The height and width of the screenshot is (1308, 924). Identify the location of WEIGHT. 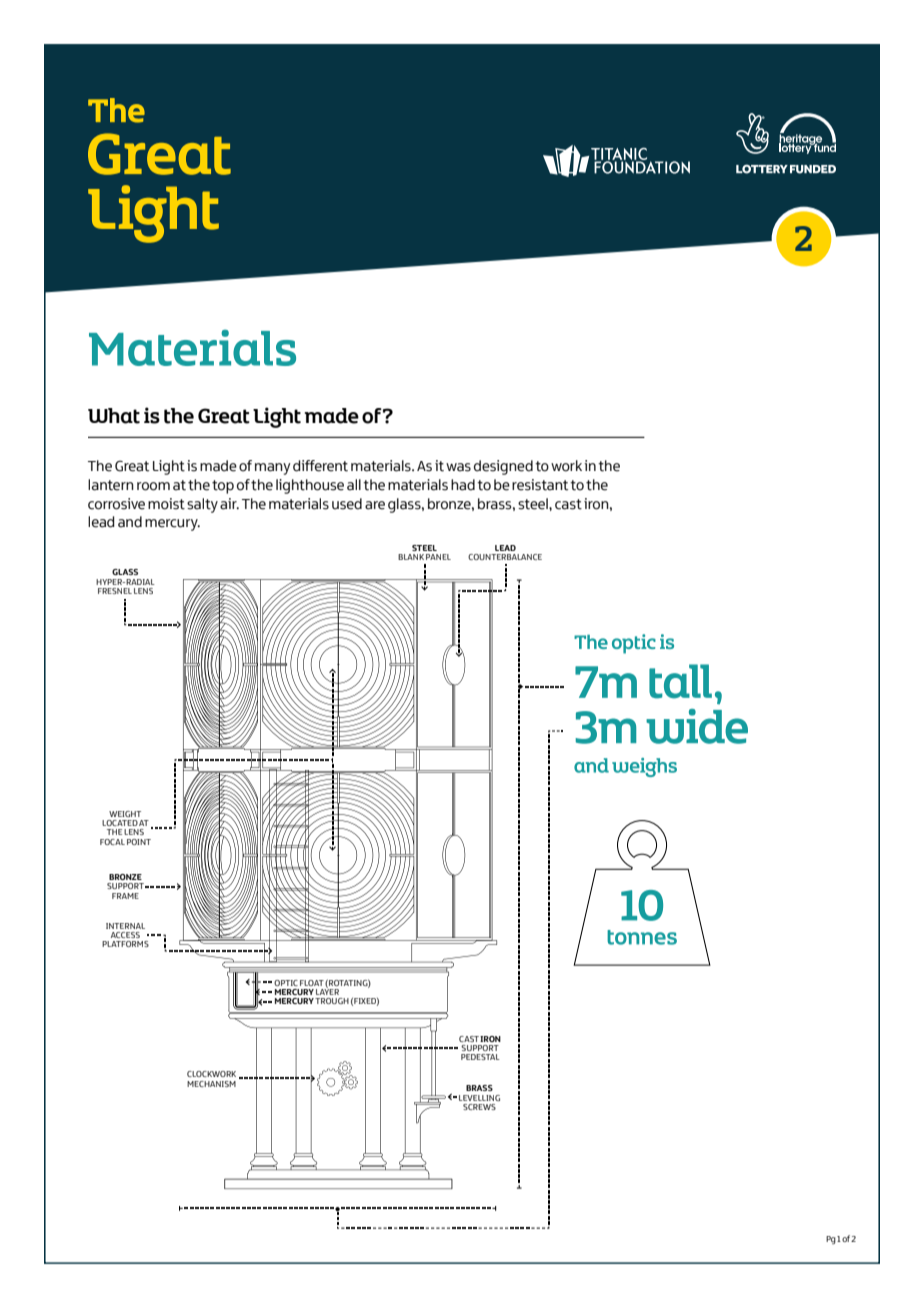
(125, 814).
